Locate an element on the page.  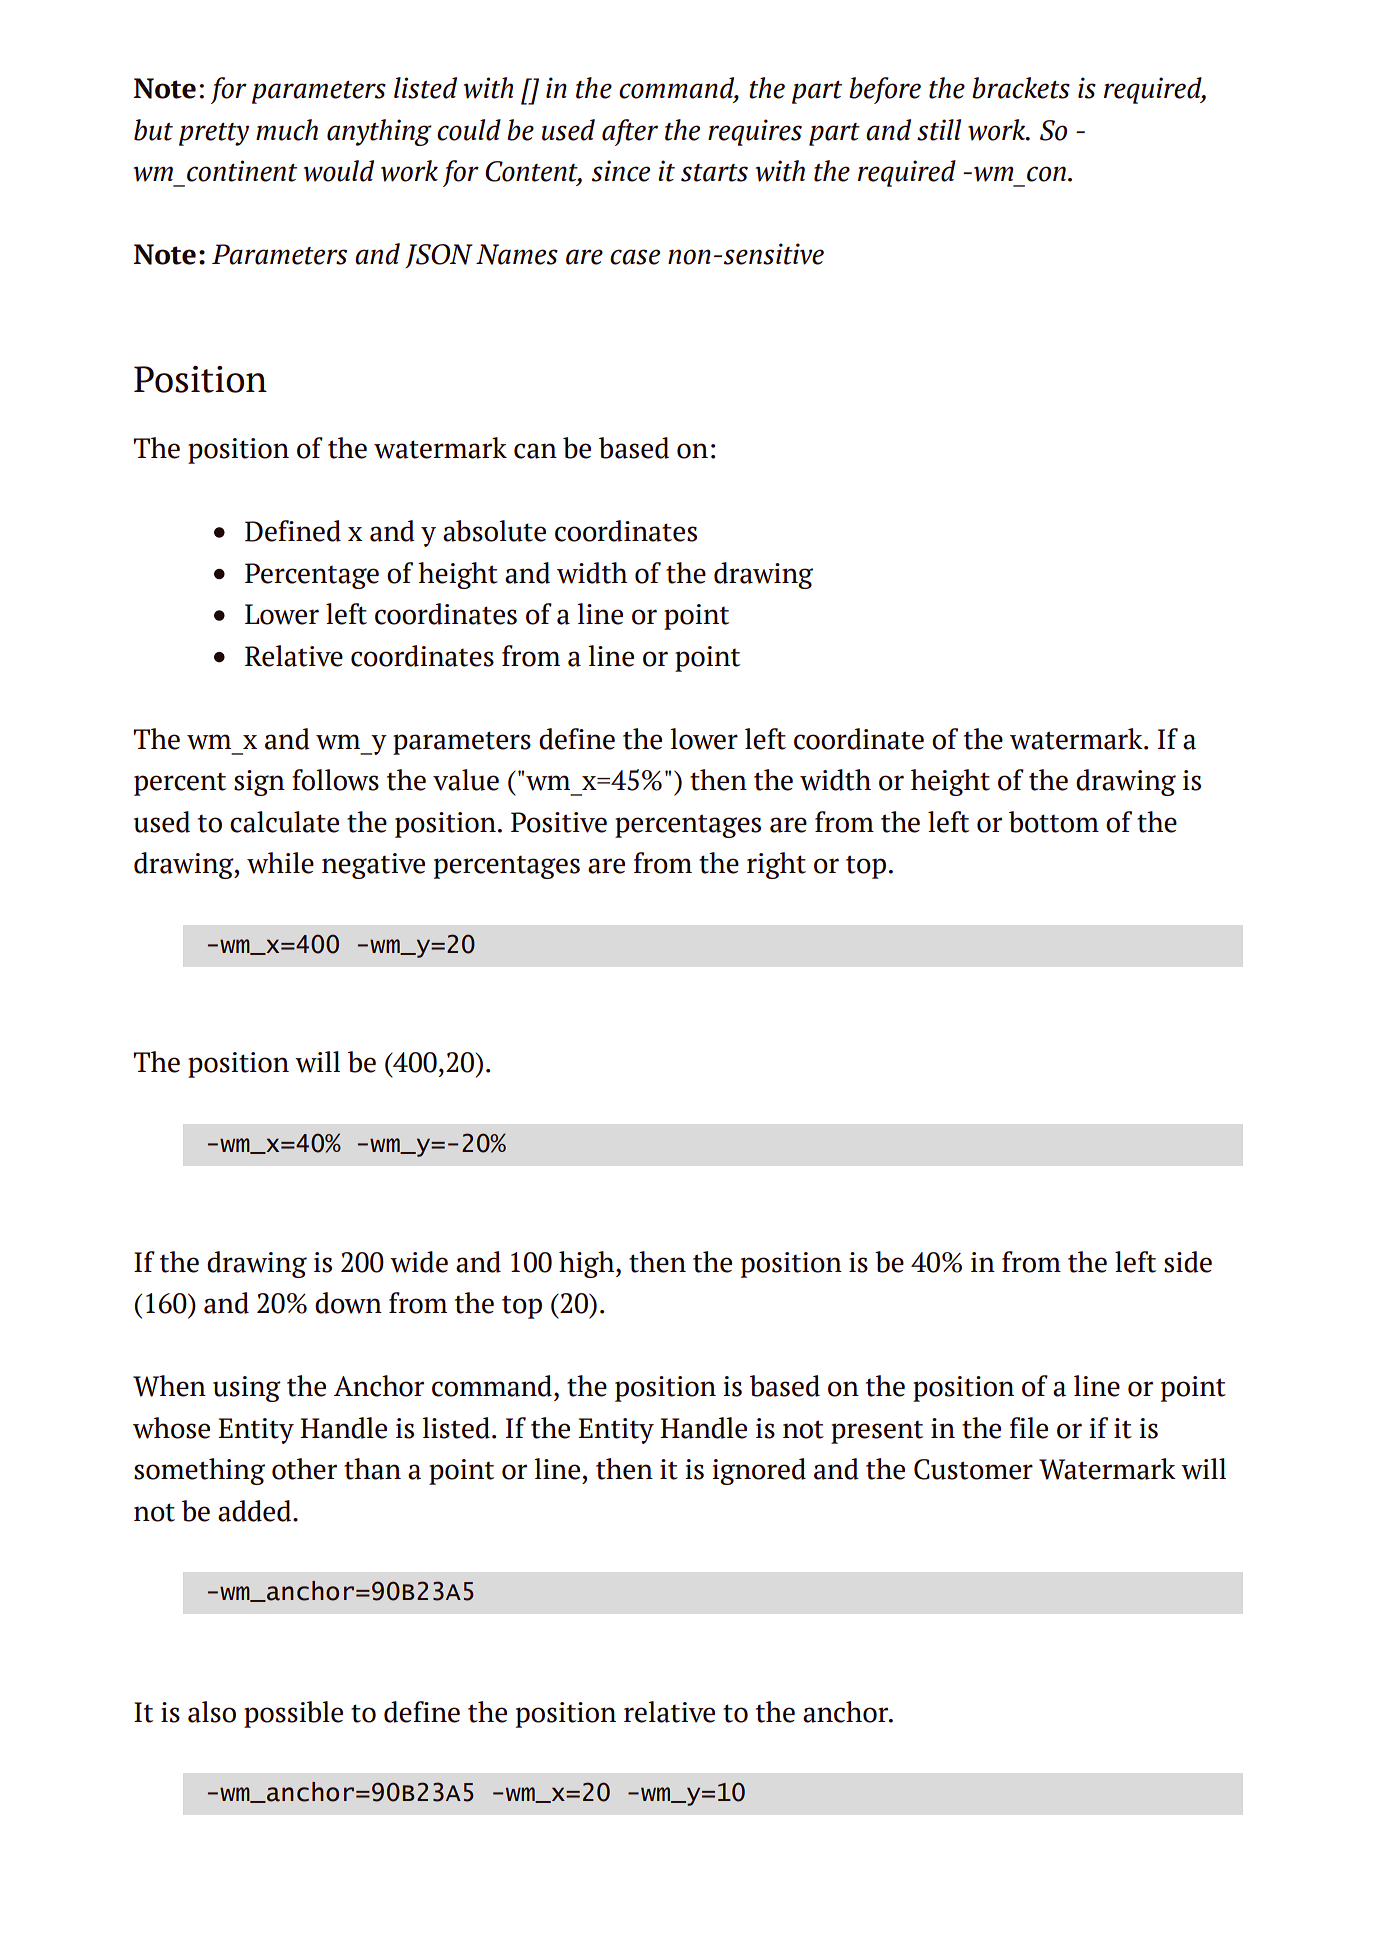
possible is located at coordinates (293, 1714).
